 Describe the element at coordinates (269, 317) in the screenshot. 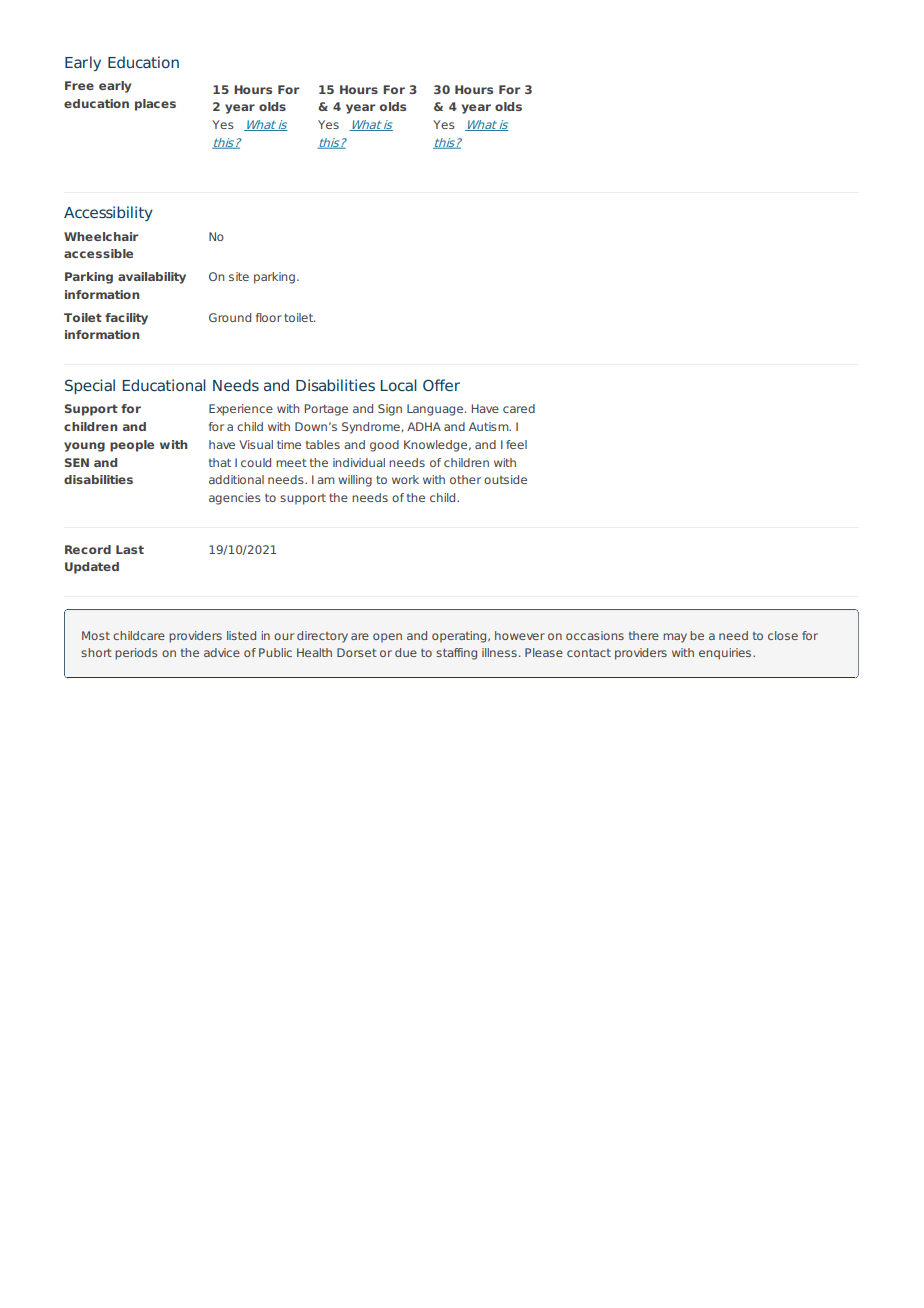

I see `floor` at that location.
